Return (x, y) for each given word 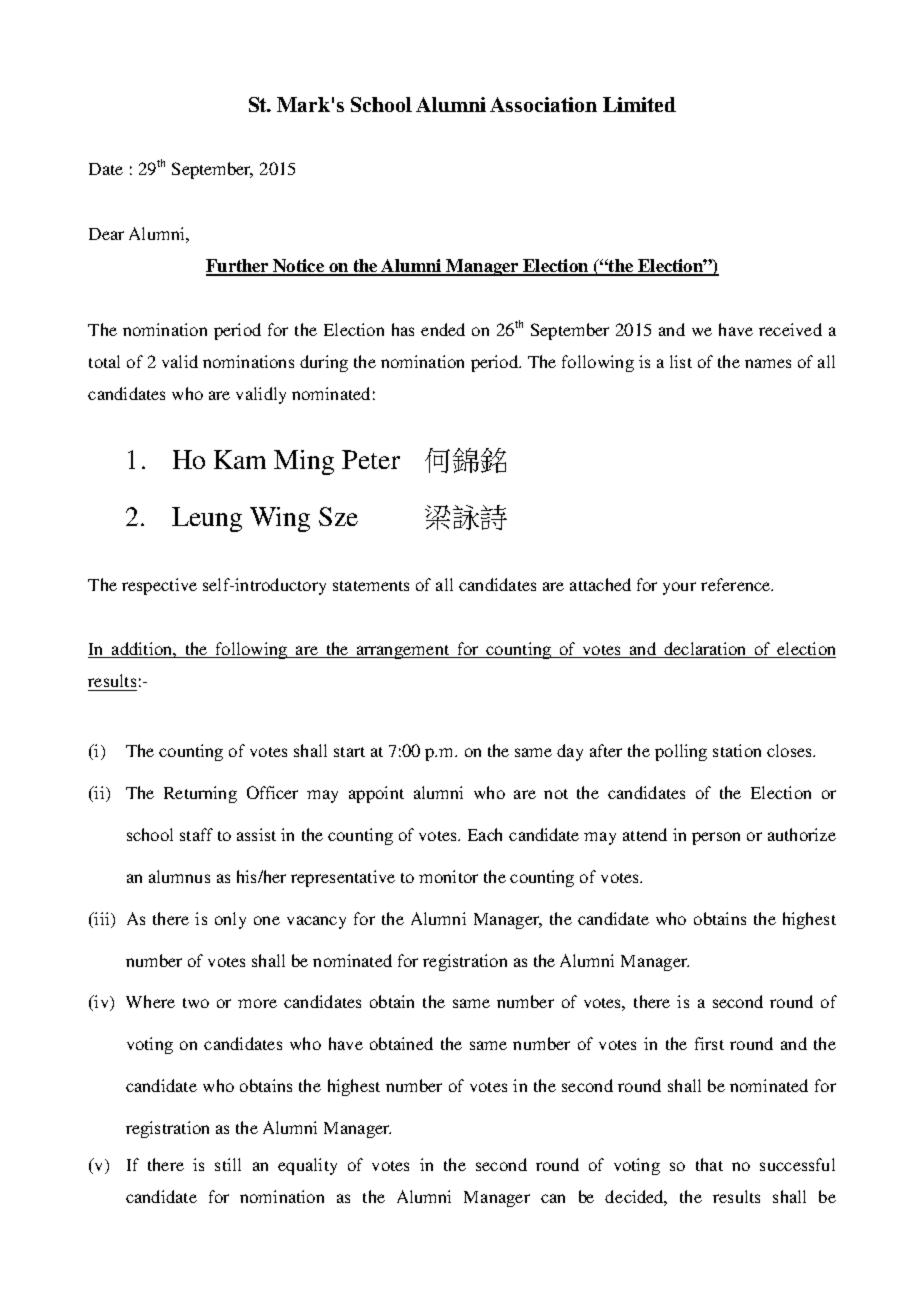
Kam (240, 459)
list (681, 361)
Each (485, 834)
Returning (200, 794)
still (228, 1164)
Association (543, 104)
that (709, 1164)
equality (307, 1166)
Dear (106, 234)
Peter (371, 459)
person (716, 838)
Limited (639, 104)
